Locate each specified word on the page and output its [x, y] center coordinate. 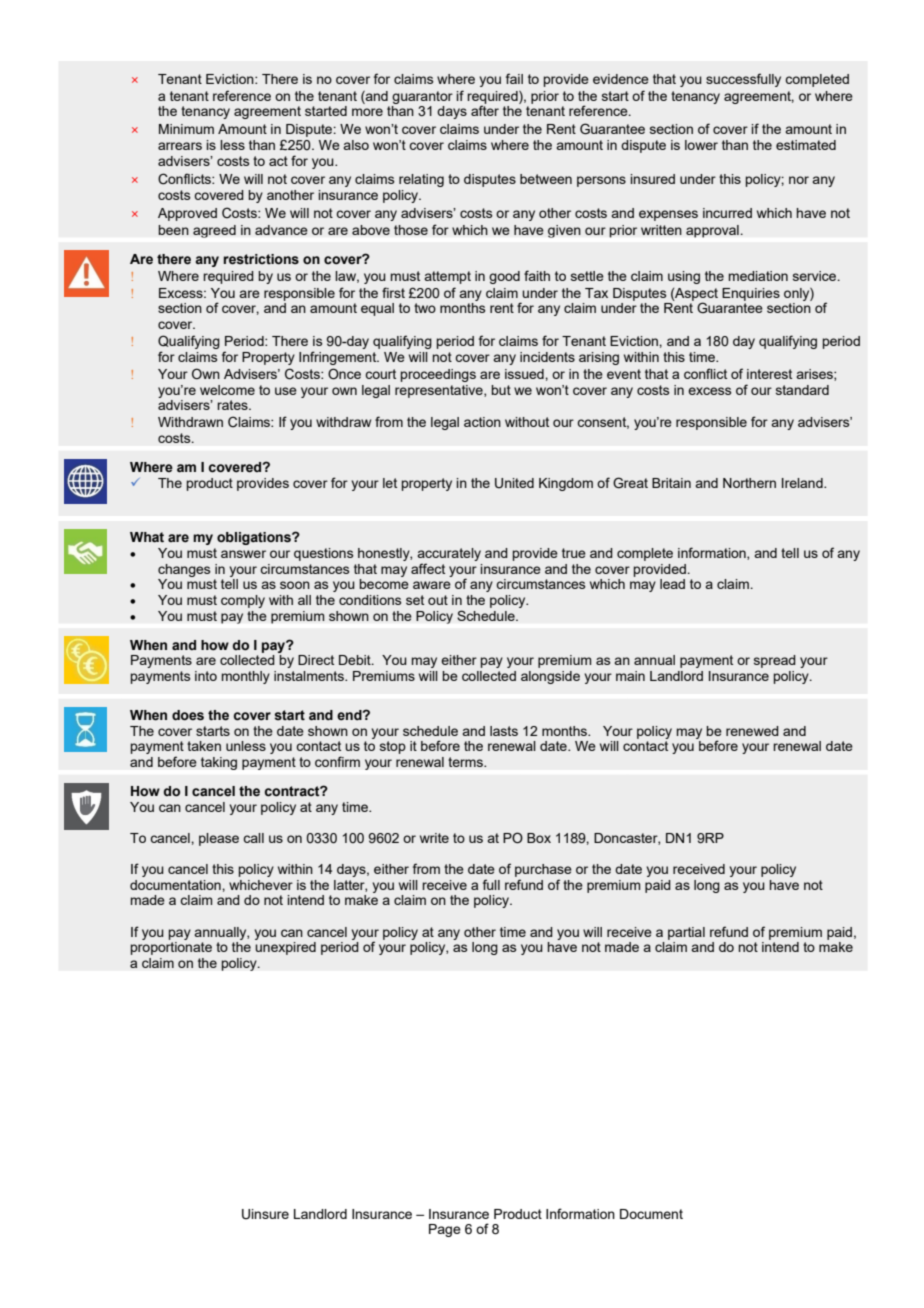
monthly [246, 677]
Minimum [186, 129]
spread [775, 661]
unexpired [285, 948]
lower [701, 145]
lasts [504, 731]
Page [445, 1230]
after [485, 110]
